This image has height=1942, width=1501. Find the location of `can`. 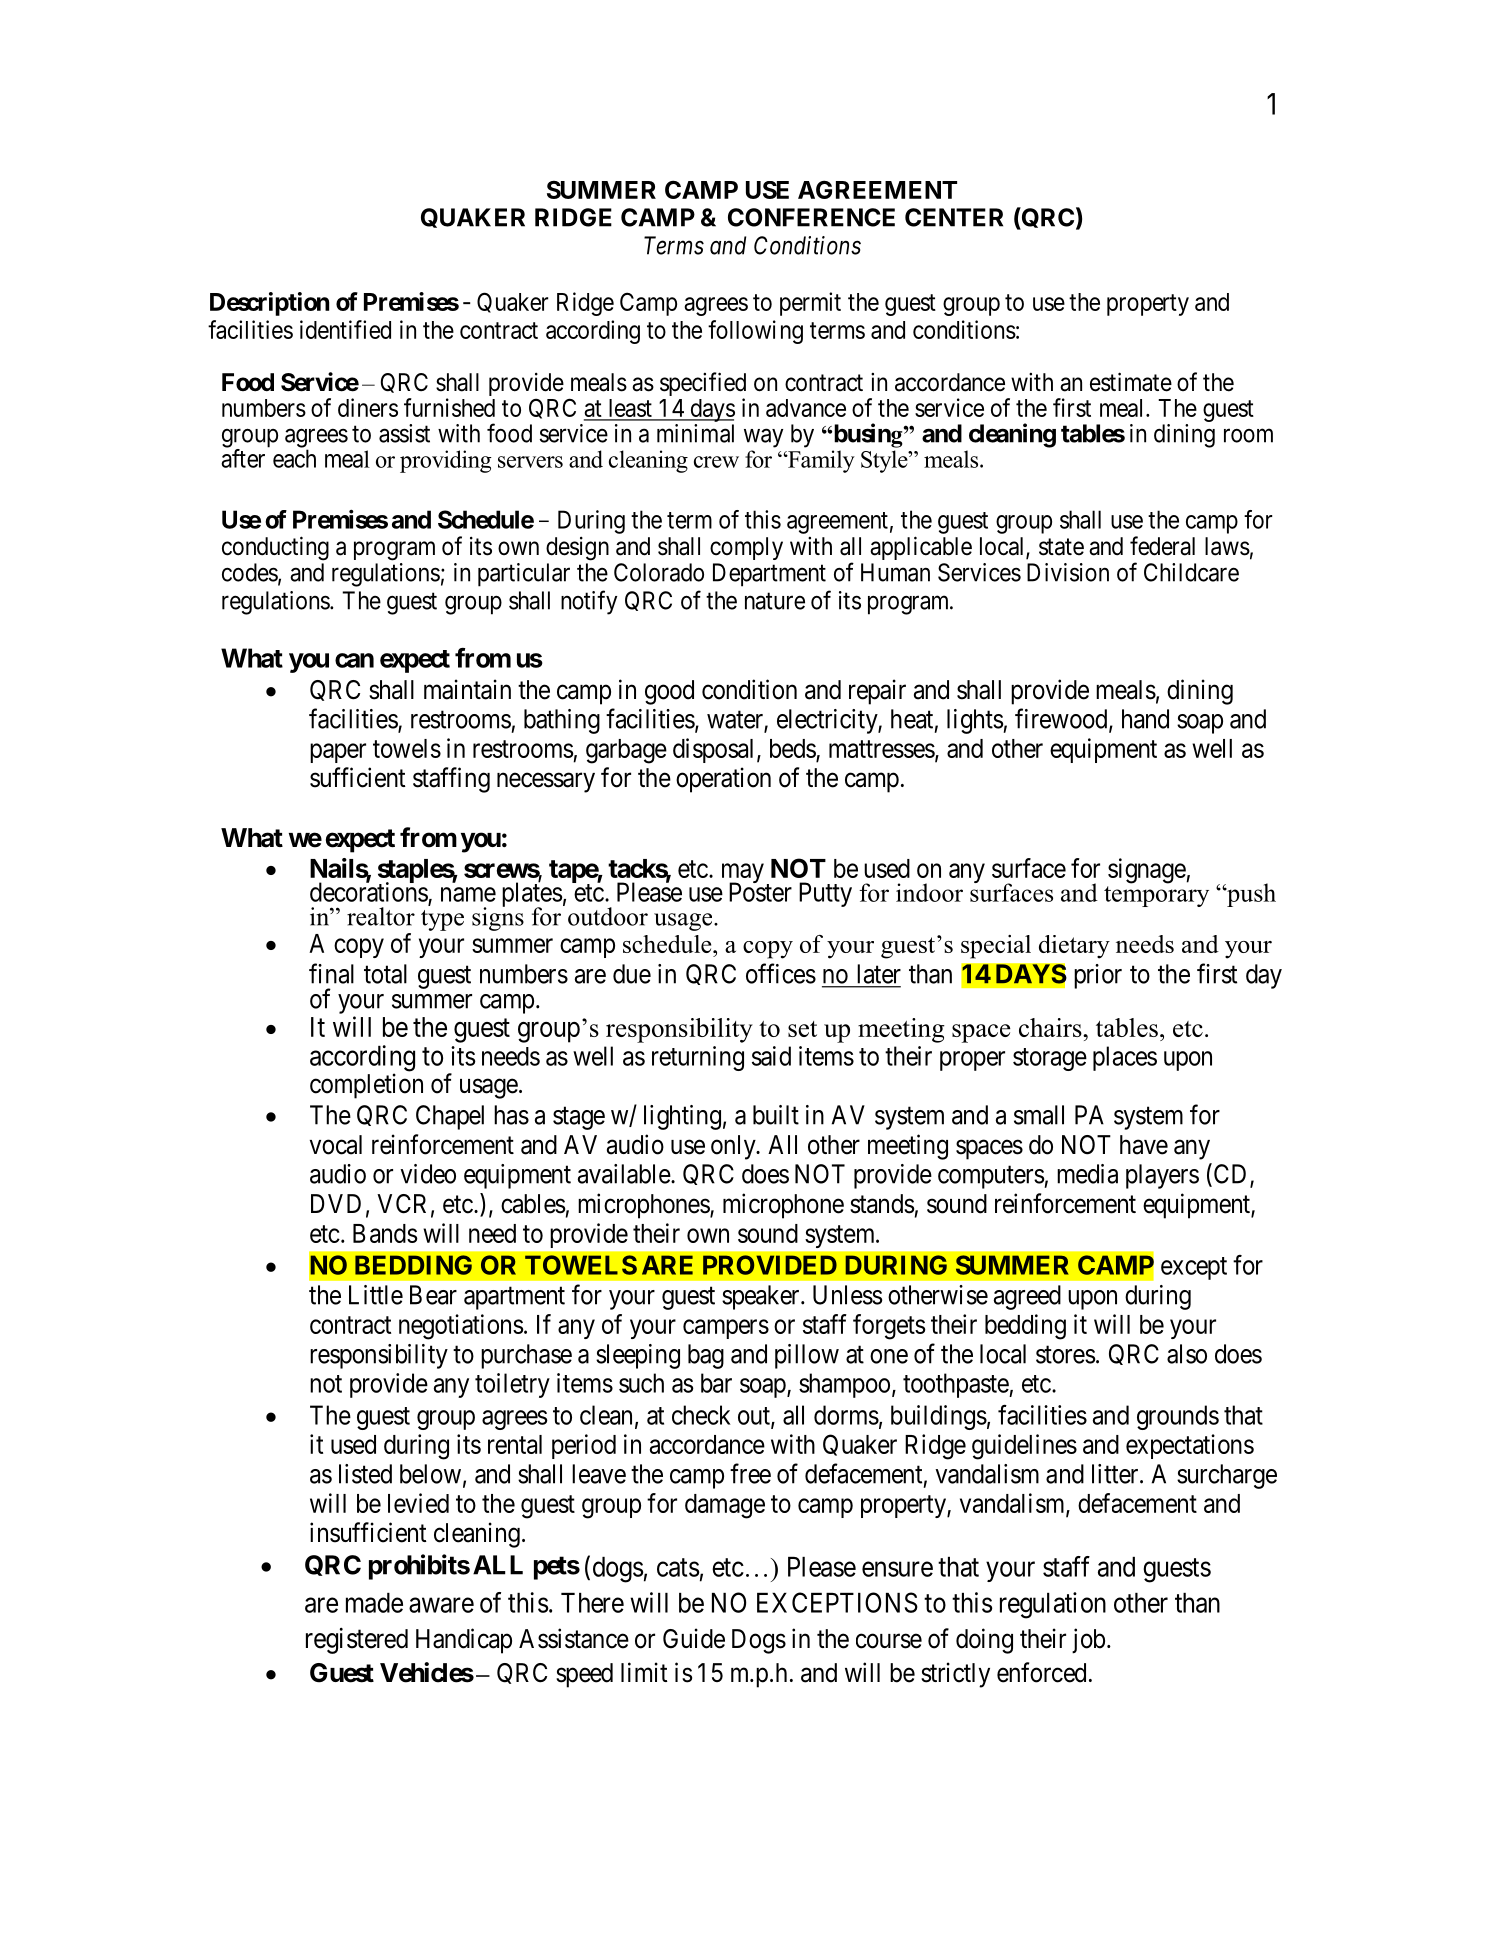

can is located at coordinates (354, 660).
